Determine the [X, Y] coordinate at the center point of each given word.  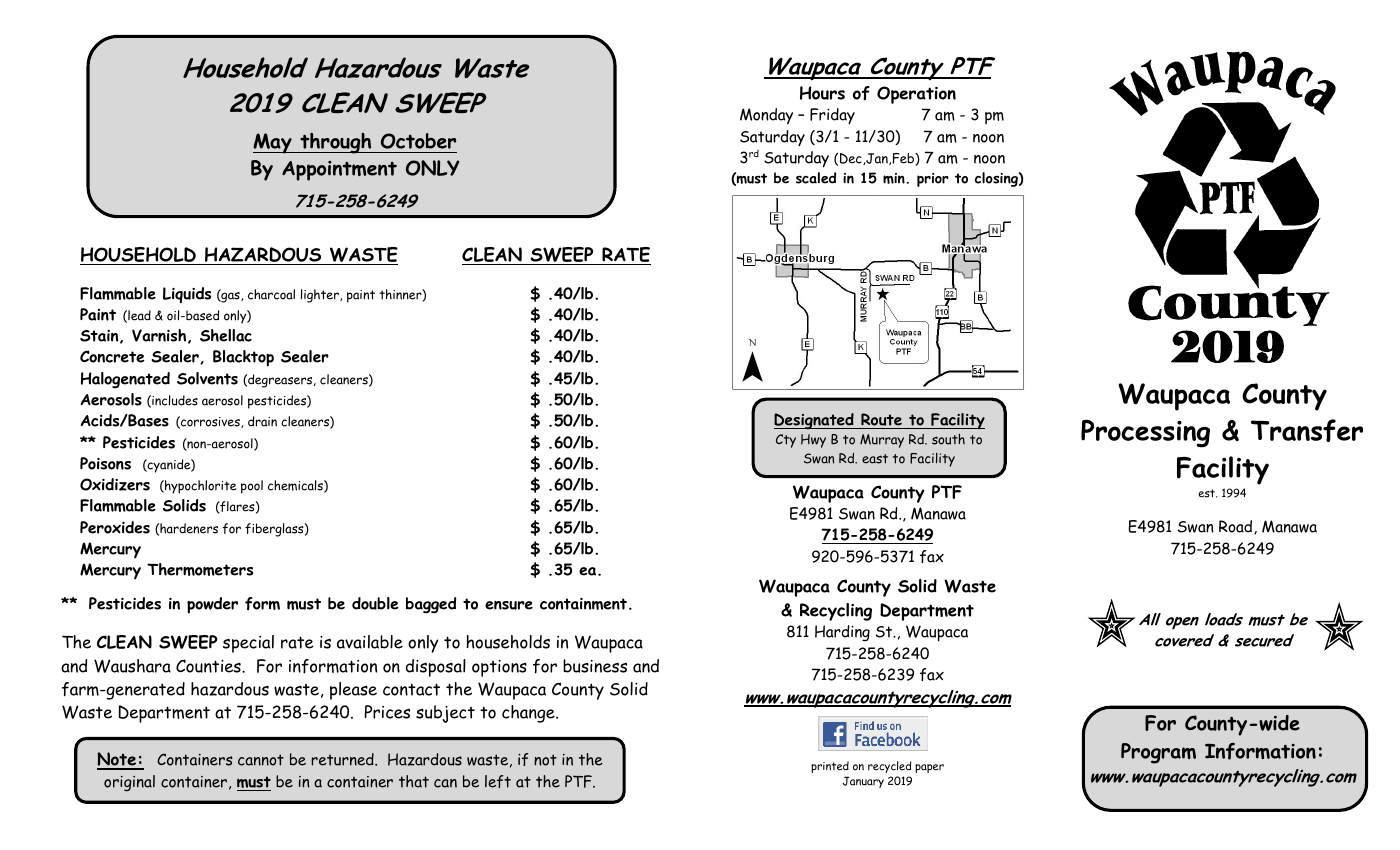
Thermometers [200, 569]
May [273, 143]
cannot [261, 760]
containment [583, 604]
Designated [815, 421]
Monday [766, 116]
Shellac [226, 335]
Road [1237, 527]
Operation [916, 95]
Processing [1145, 434]
